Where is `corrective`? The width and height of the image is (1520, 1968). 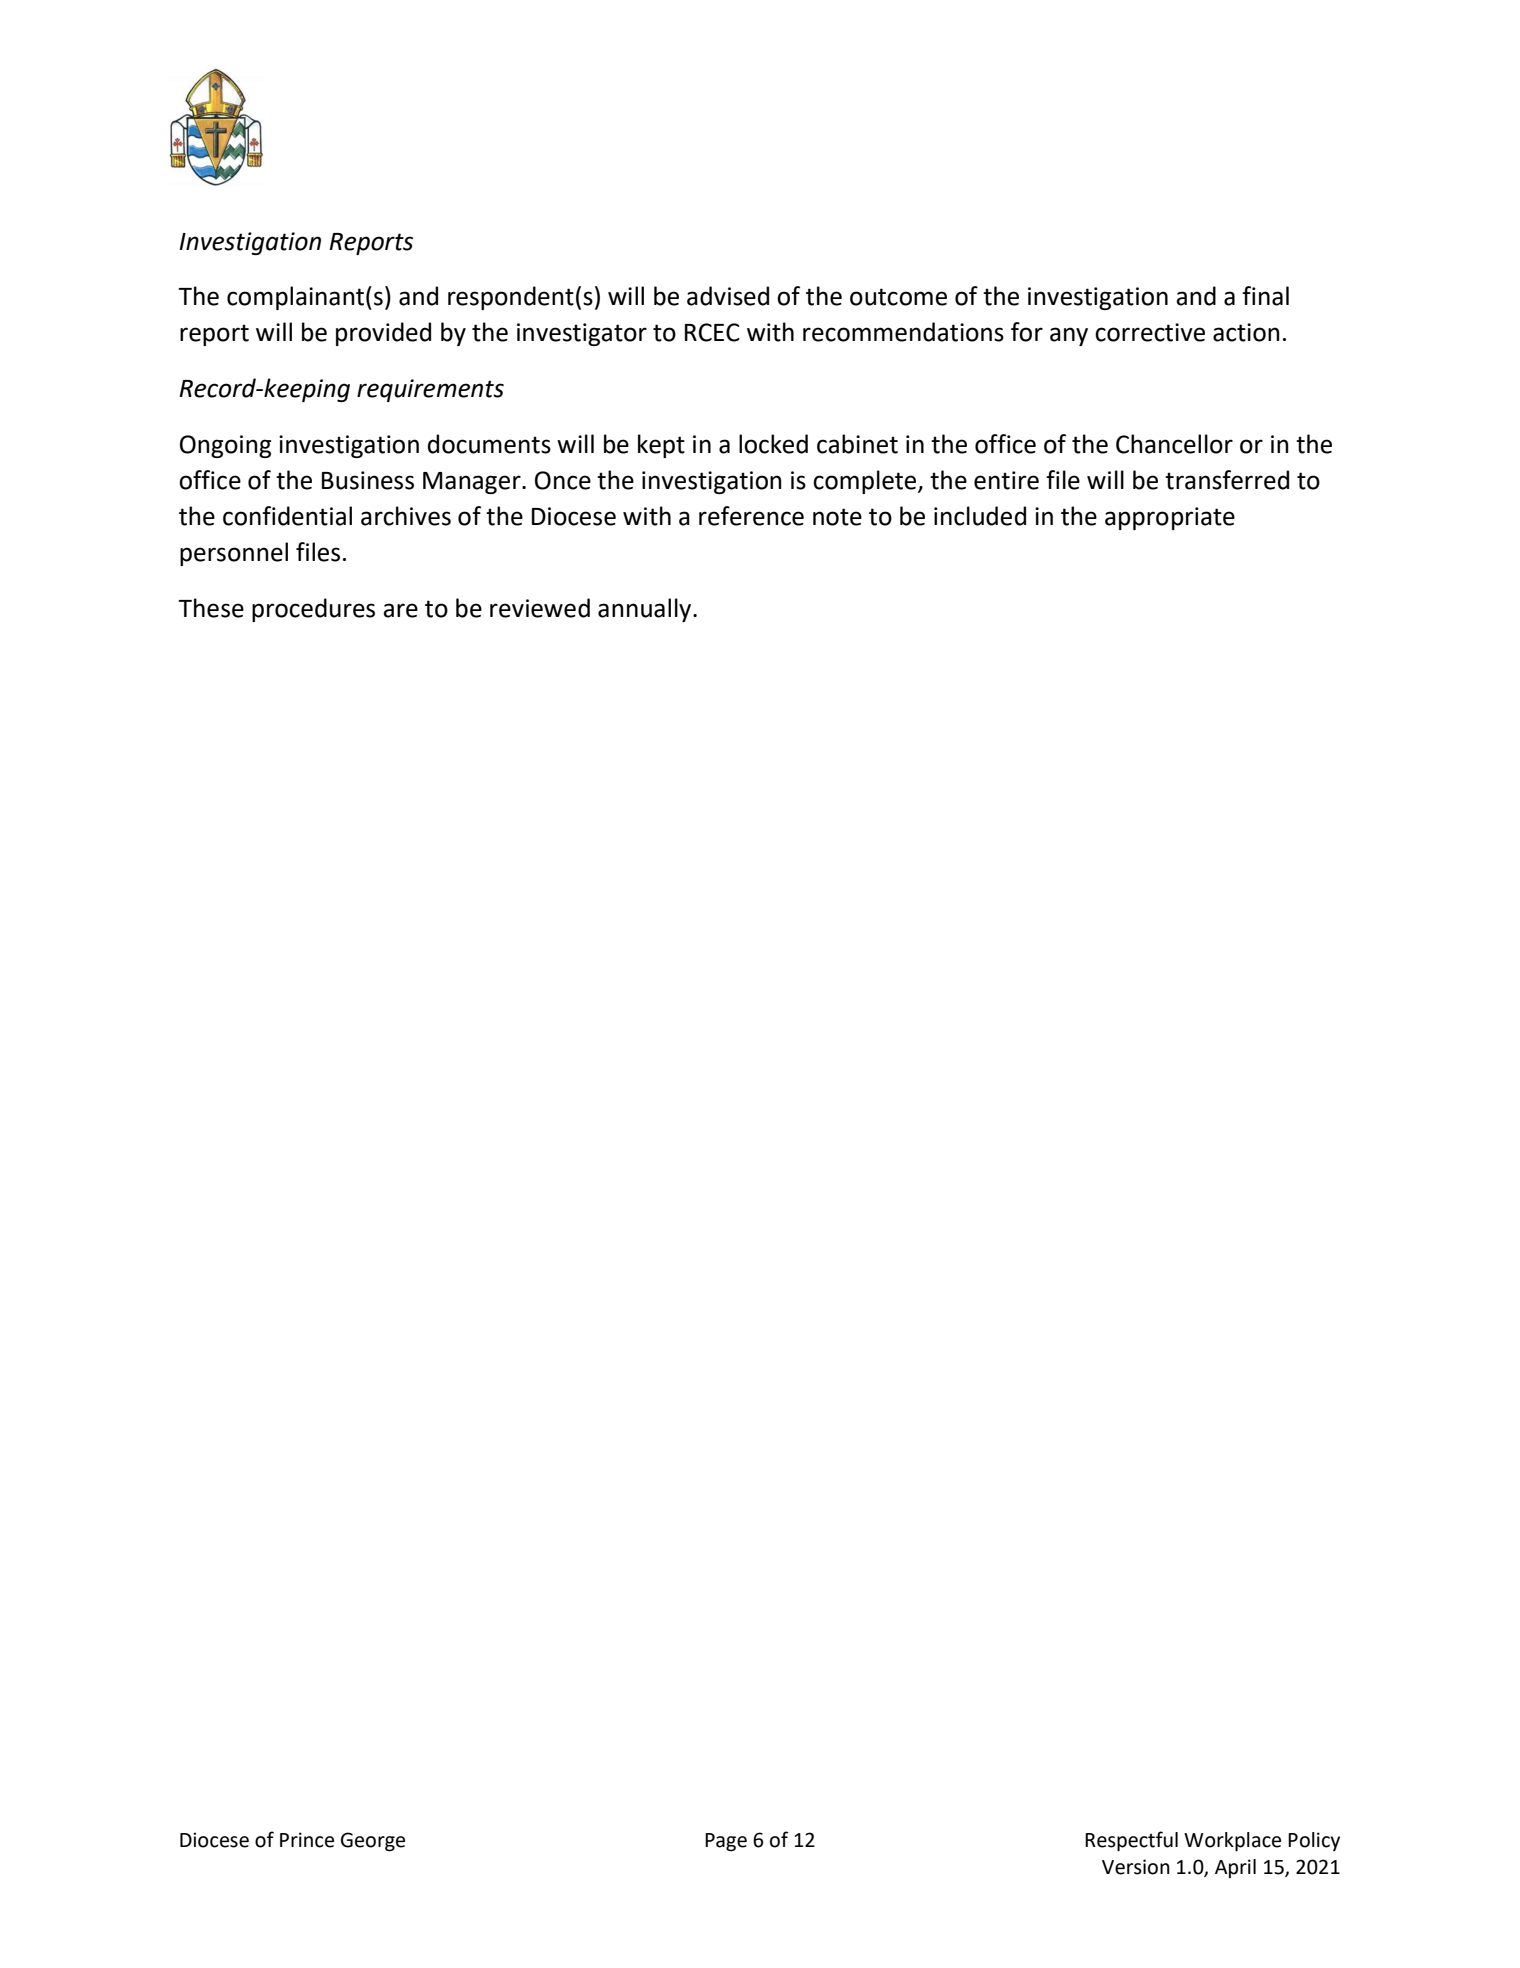 corrective is located at coordinates (1150, 332).
